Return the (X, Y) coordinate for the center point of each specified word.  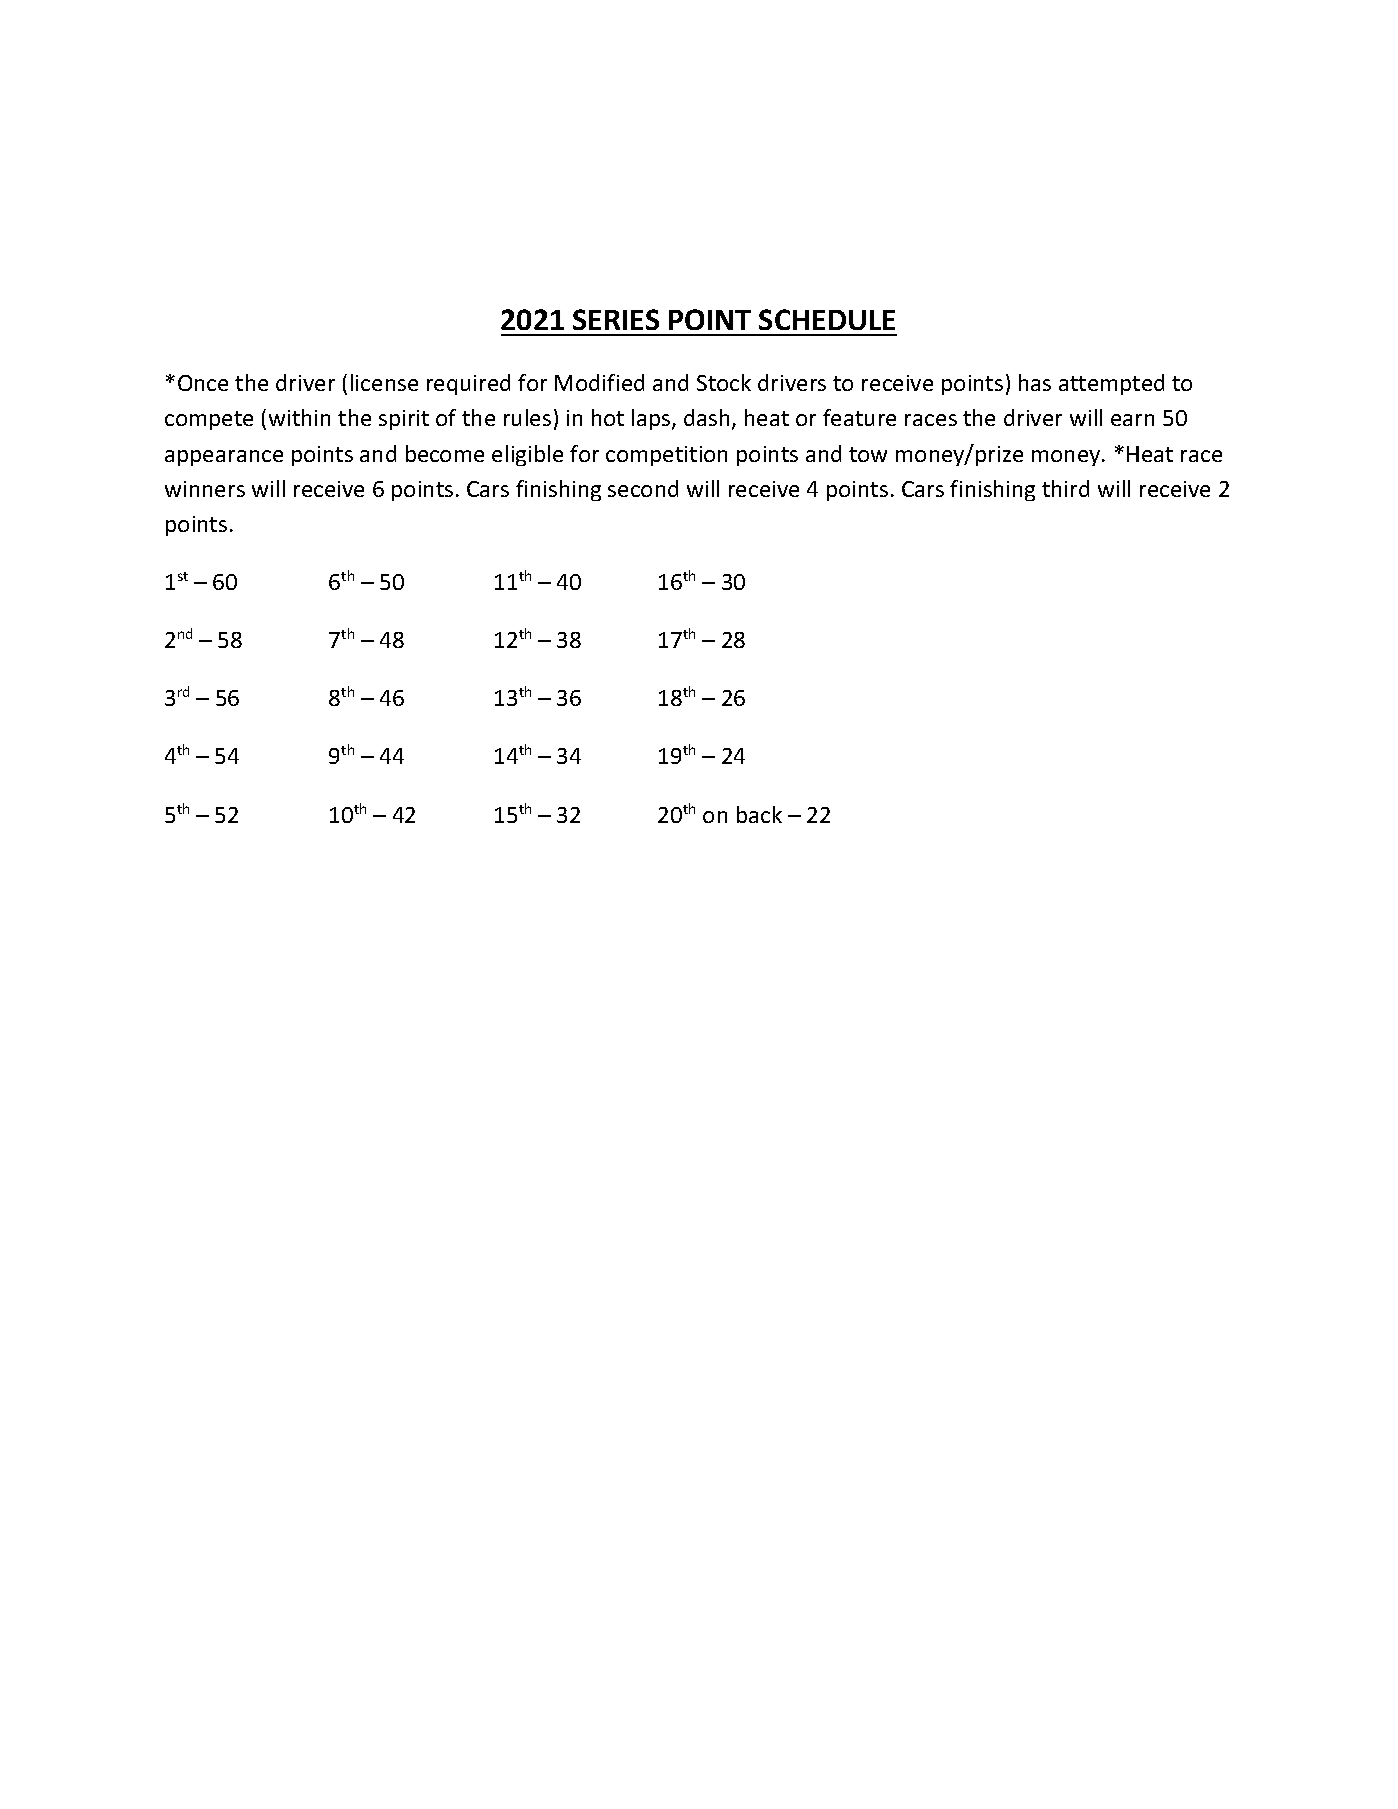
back (759, 814)
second (643, 488)
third (1065, 488)
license (384, 382)
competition (666, 456)
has (1035, 382)
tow (868, 454)
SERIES (616, 319)
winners (205, 489)
